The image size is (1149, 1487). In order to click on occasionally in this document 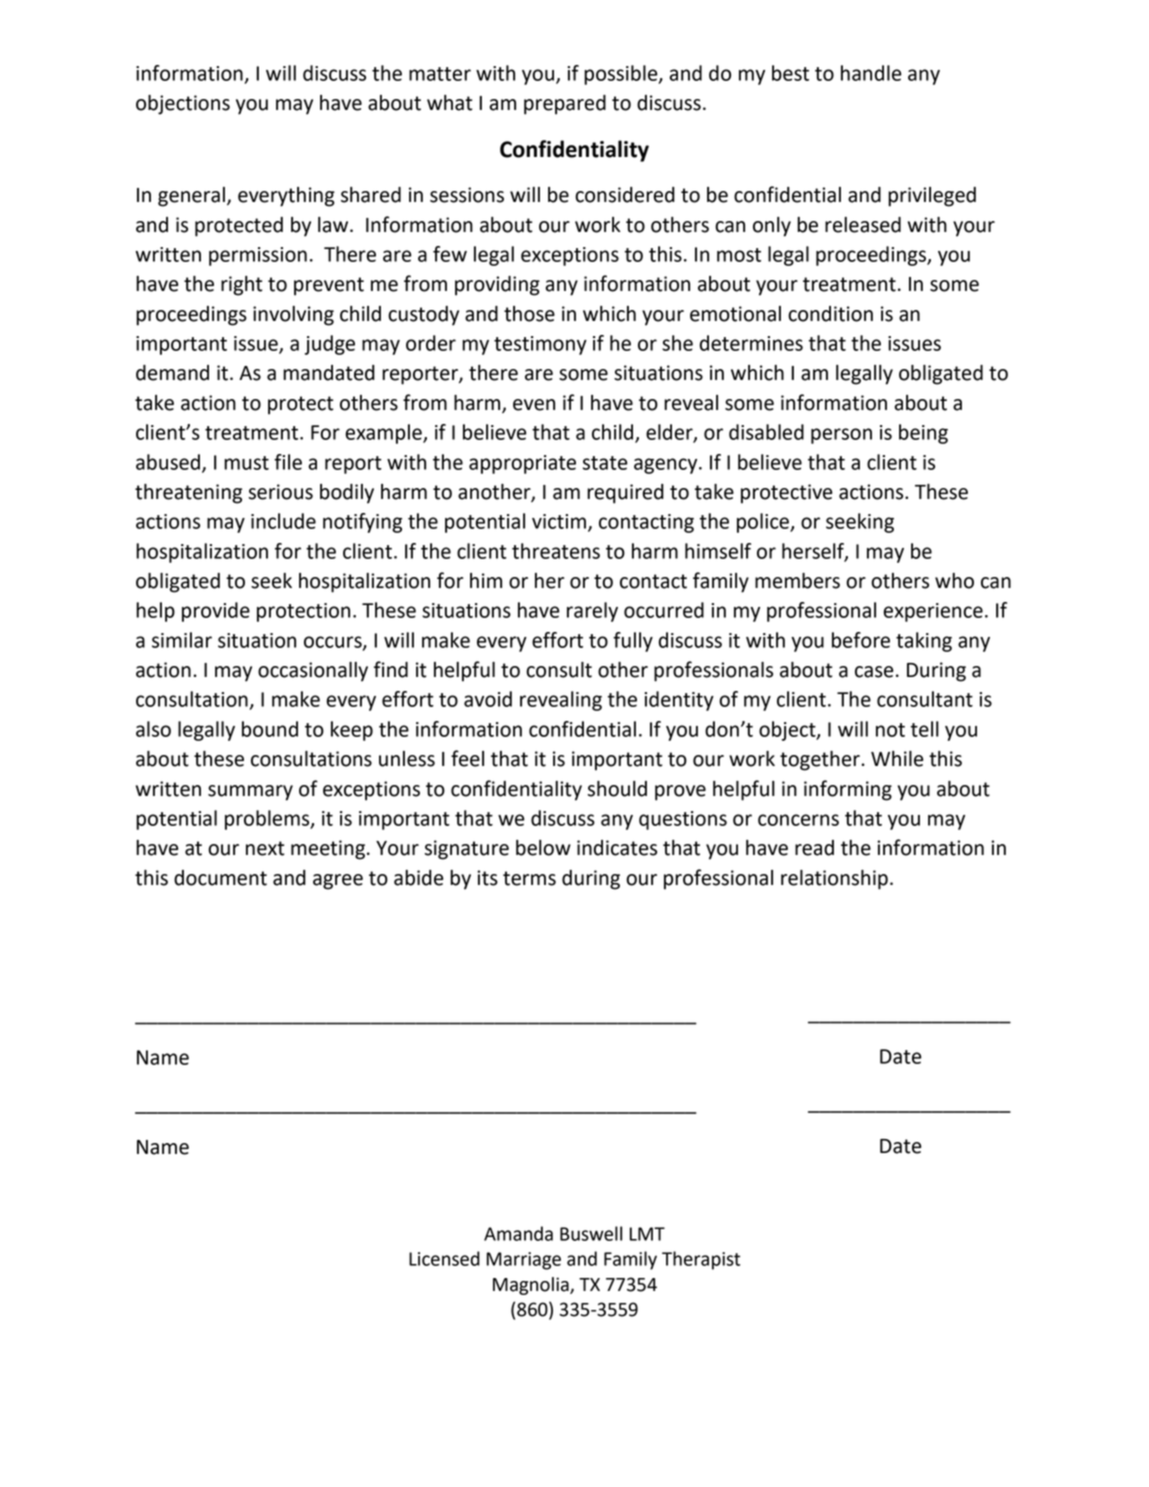, I will do `click(313, 672)`.
